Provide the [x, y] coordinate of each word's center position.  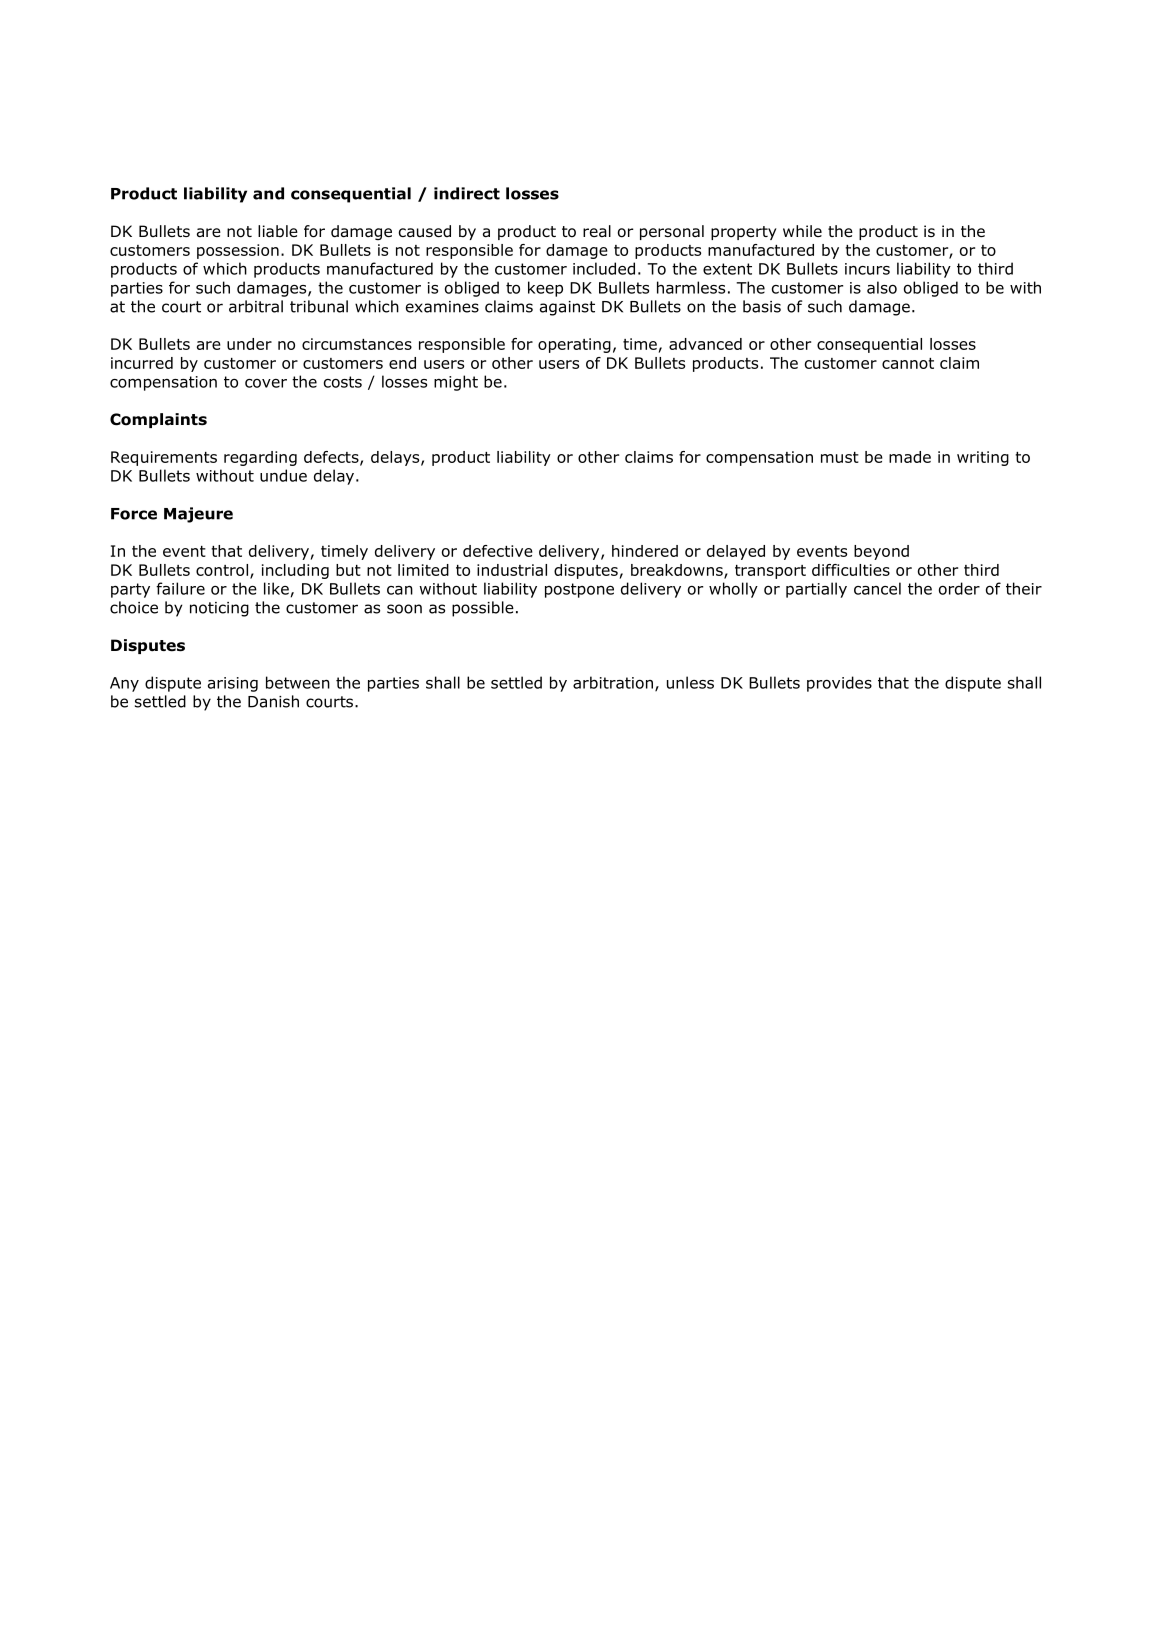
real [597, 231]
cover [266, 383]
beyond [881, 552]
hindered [645, 551]
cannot [908, 363]
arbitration [613, 682]
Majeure [198, 515]
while [802, 231]
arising [233, 684]
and [268, 193]
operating [574, 345]
